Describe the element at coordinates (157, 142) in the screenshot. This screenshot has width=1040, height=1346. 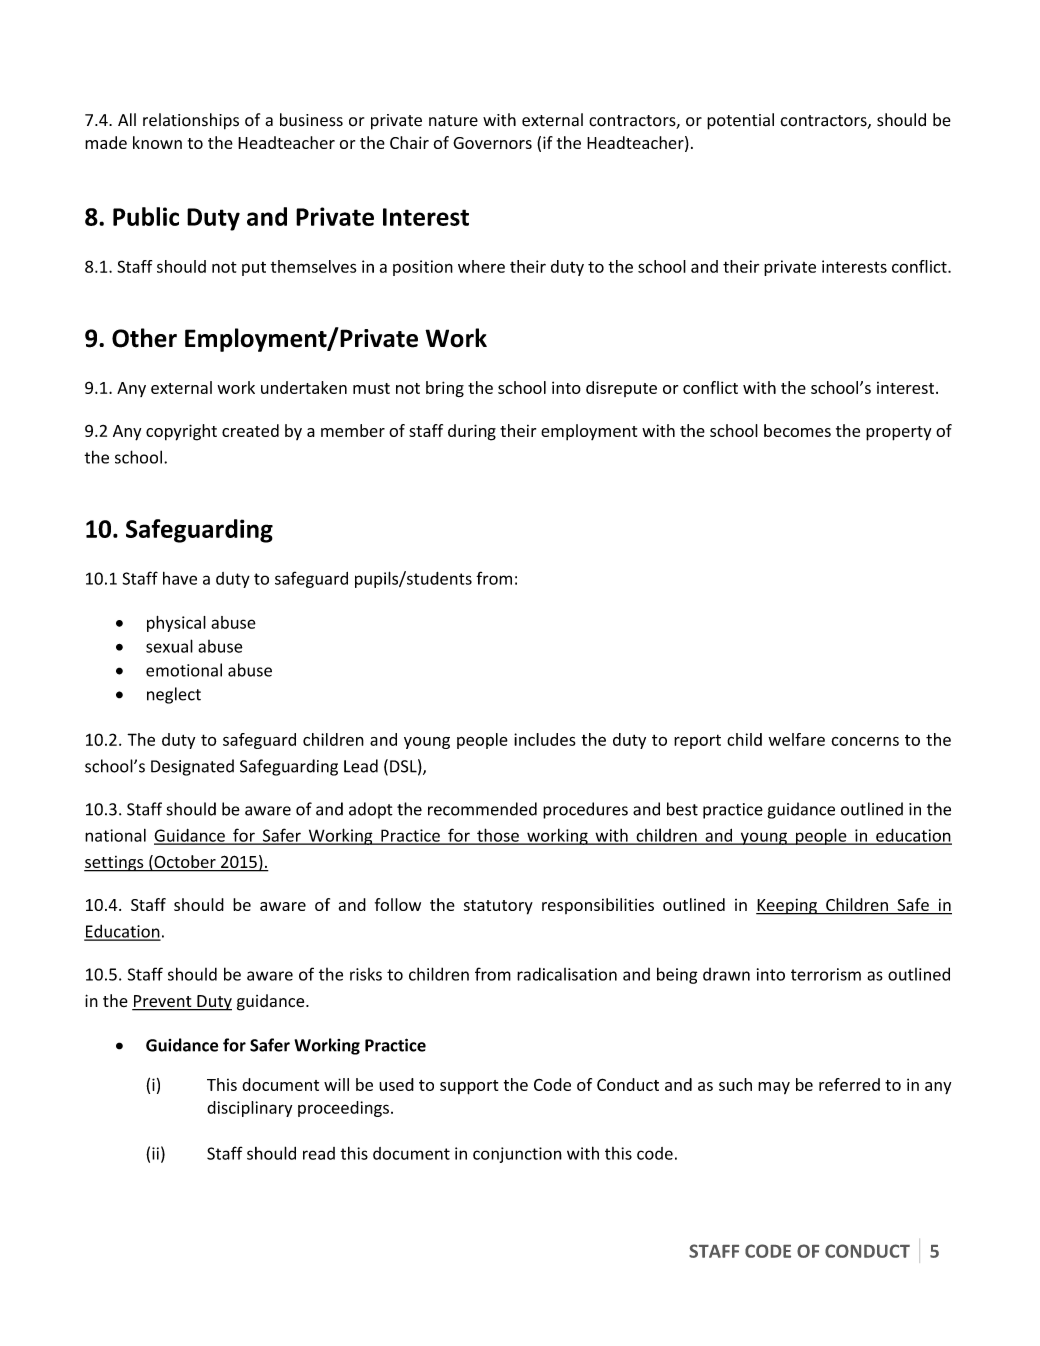
I see `known` at that location.
